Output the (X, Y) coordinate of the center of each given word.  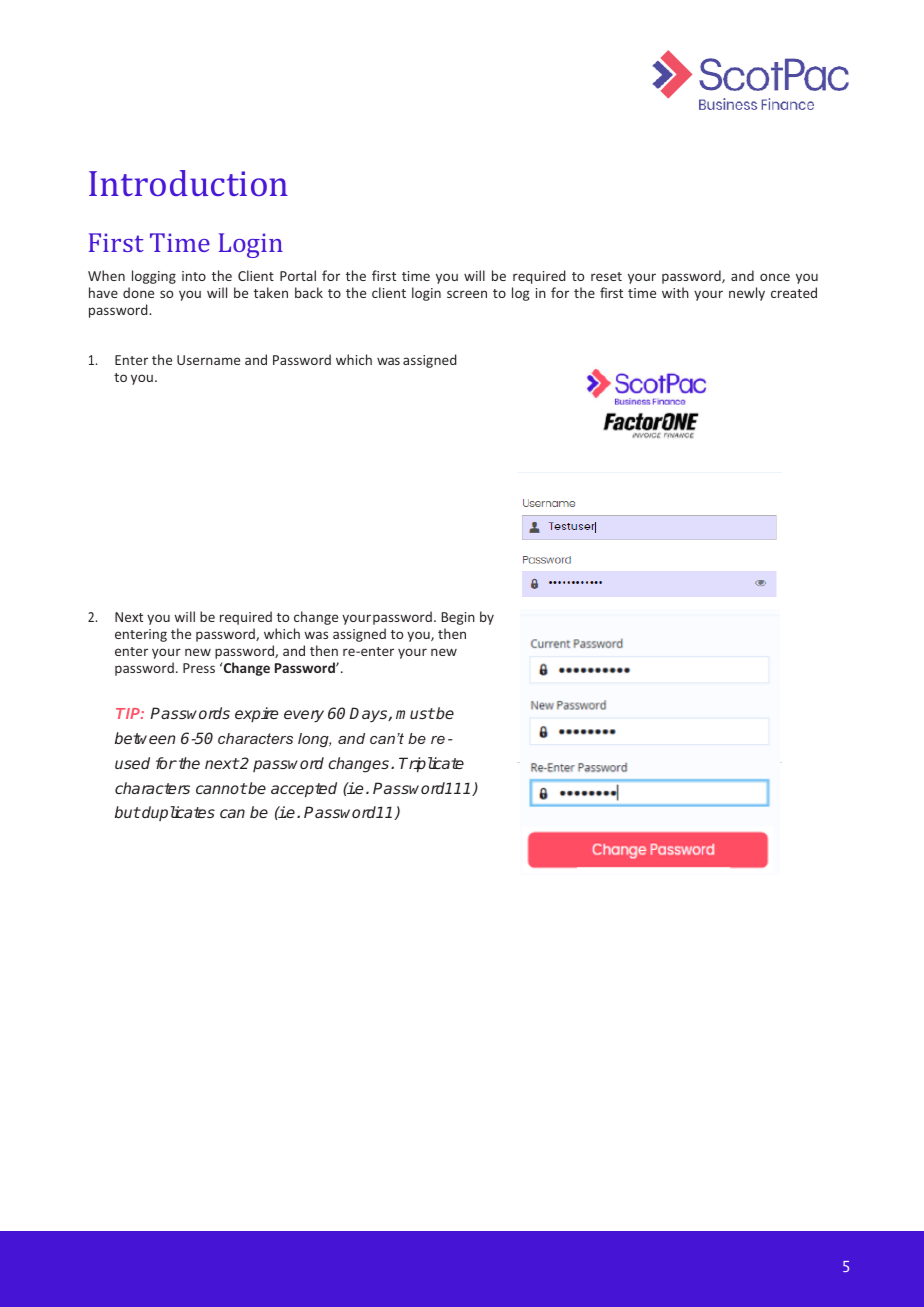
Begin (458, 618)
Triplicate (431, 765)
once (775, 277)
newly (747, 294)
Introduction (188, 183)
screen (467, 294)
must (415, 713)
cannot (221, 788)
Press (199, 668)
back (309, 292)
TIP (129, 713)
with (675, 292)
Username (208, 360)
